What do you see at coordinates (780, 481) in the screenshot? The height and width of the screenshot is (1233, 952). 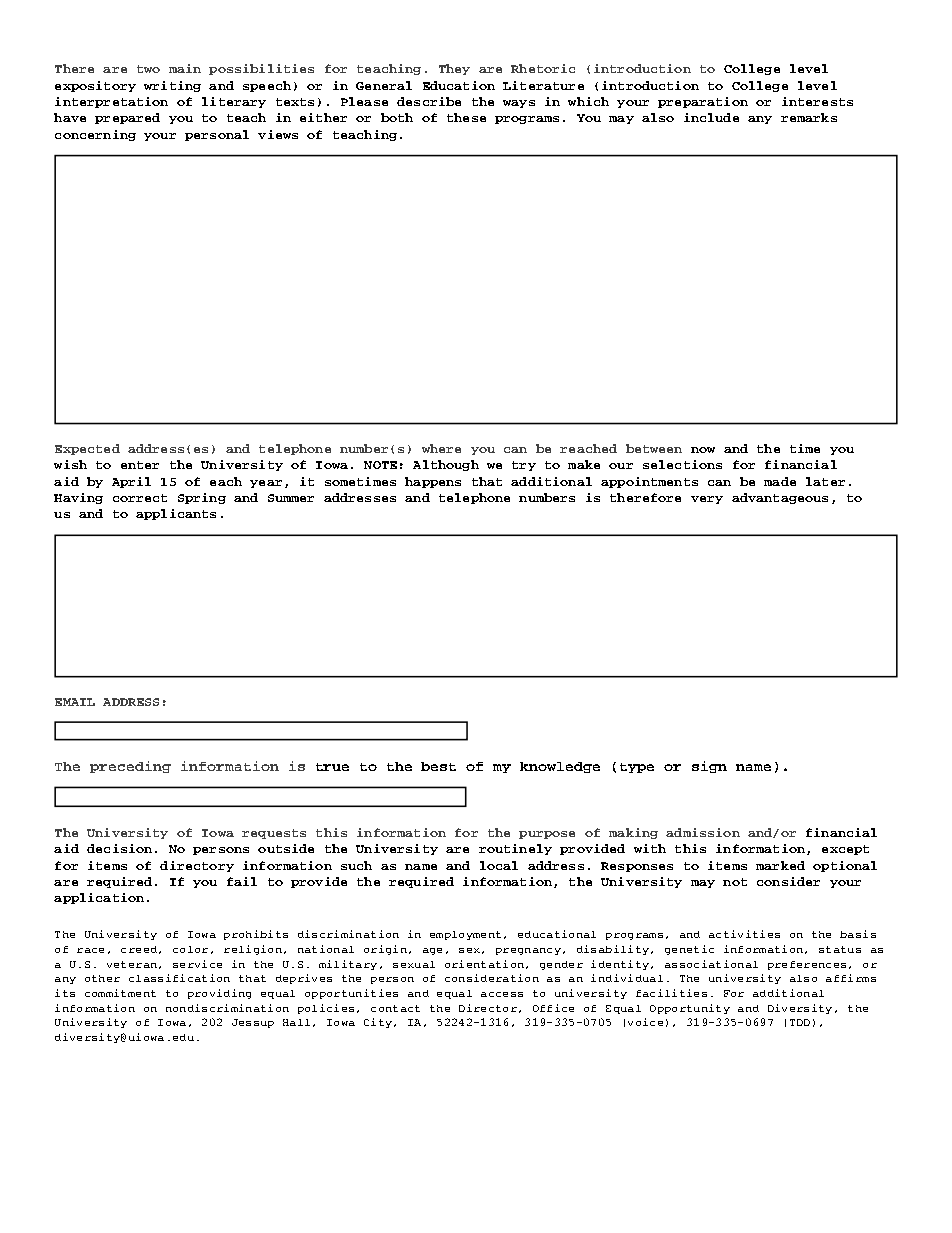 I see `made` at bounding box center [780, 481].
